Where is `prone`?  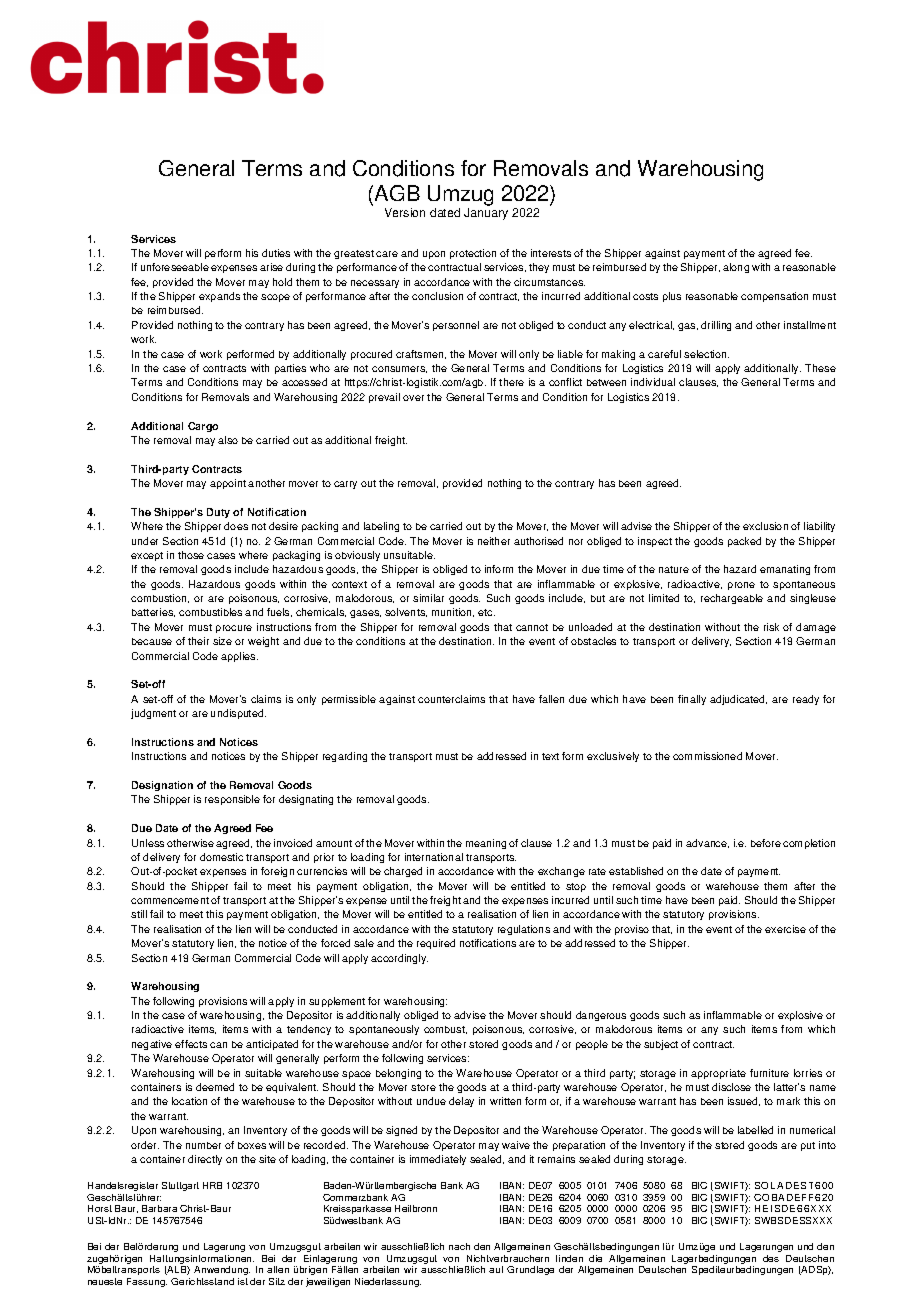
prone is located at coordinates (741, 586).
